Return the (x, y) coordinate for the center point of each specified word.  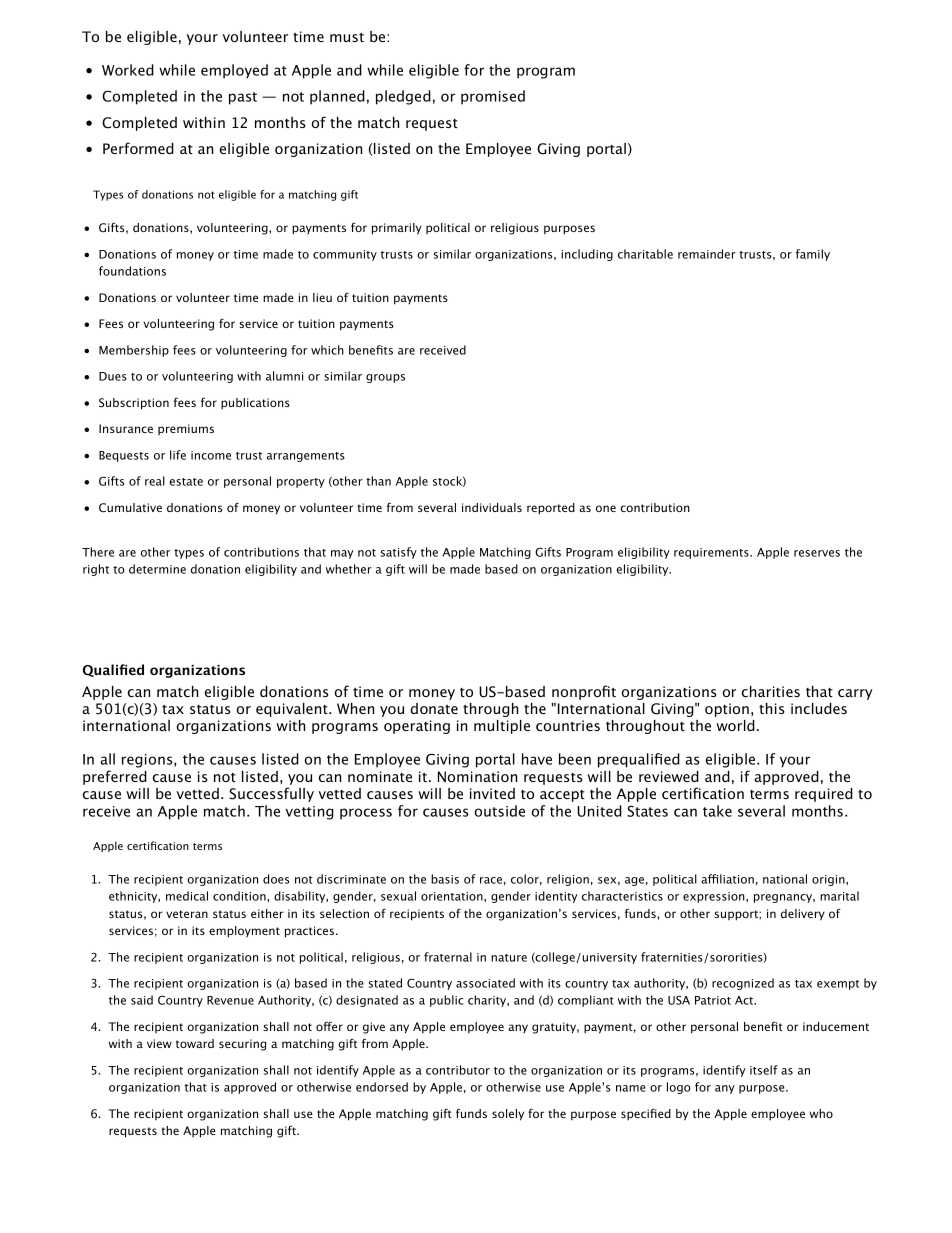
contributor (458, 1070)
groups (385, 378)
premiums (186, 429)
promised (493, 97)
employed (234, 71)
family (813, 255)
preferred (115, 777)
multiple (502, 727)
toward (195, 1043)
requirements (712, 553)
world (735, 725)
